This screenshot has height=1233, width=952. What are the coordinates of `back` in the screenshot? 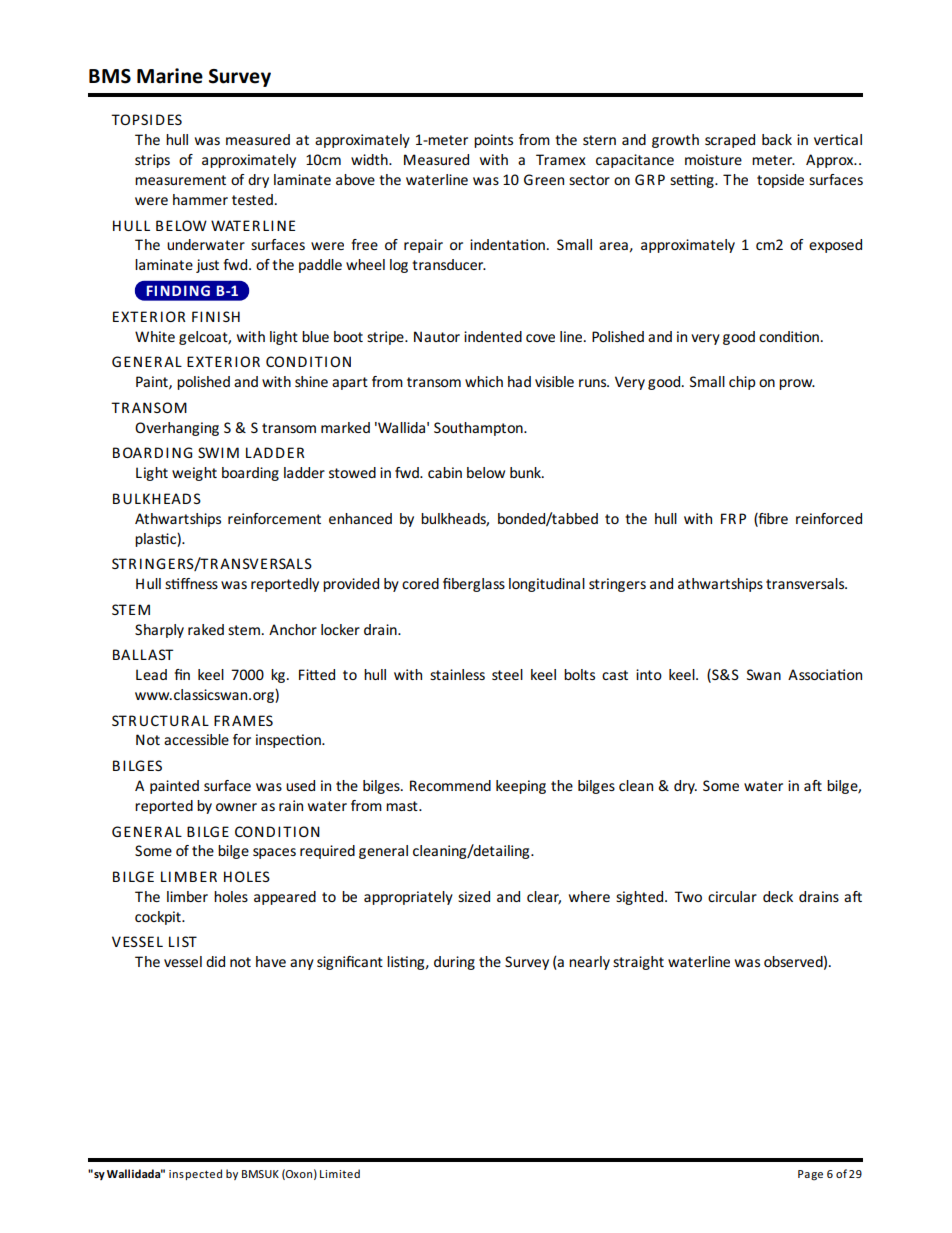 It's located at (777, 139).
